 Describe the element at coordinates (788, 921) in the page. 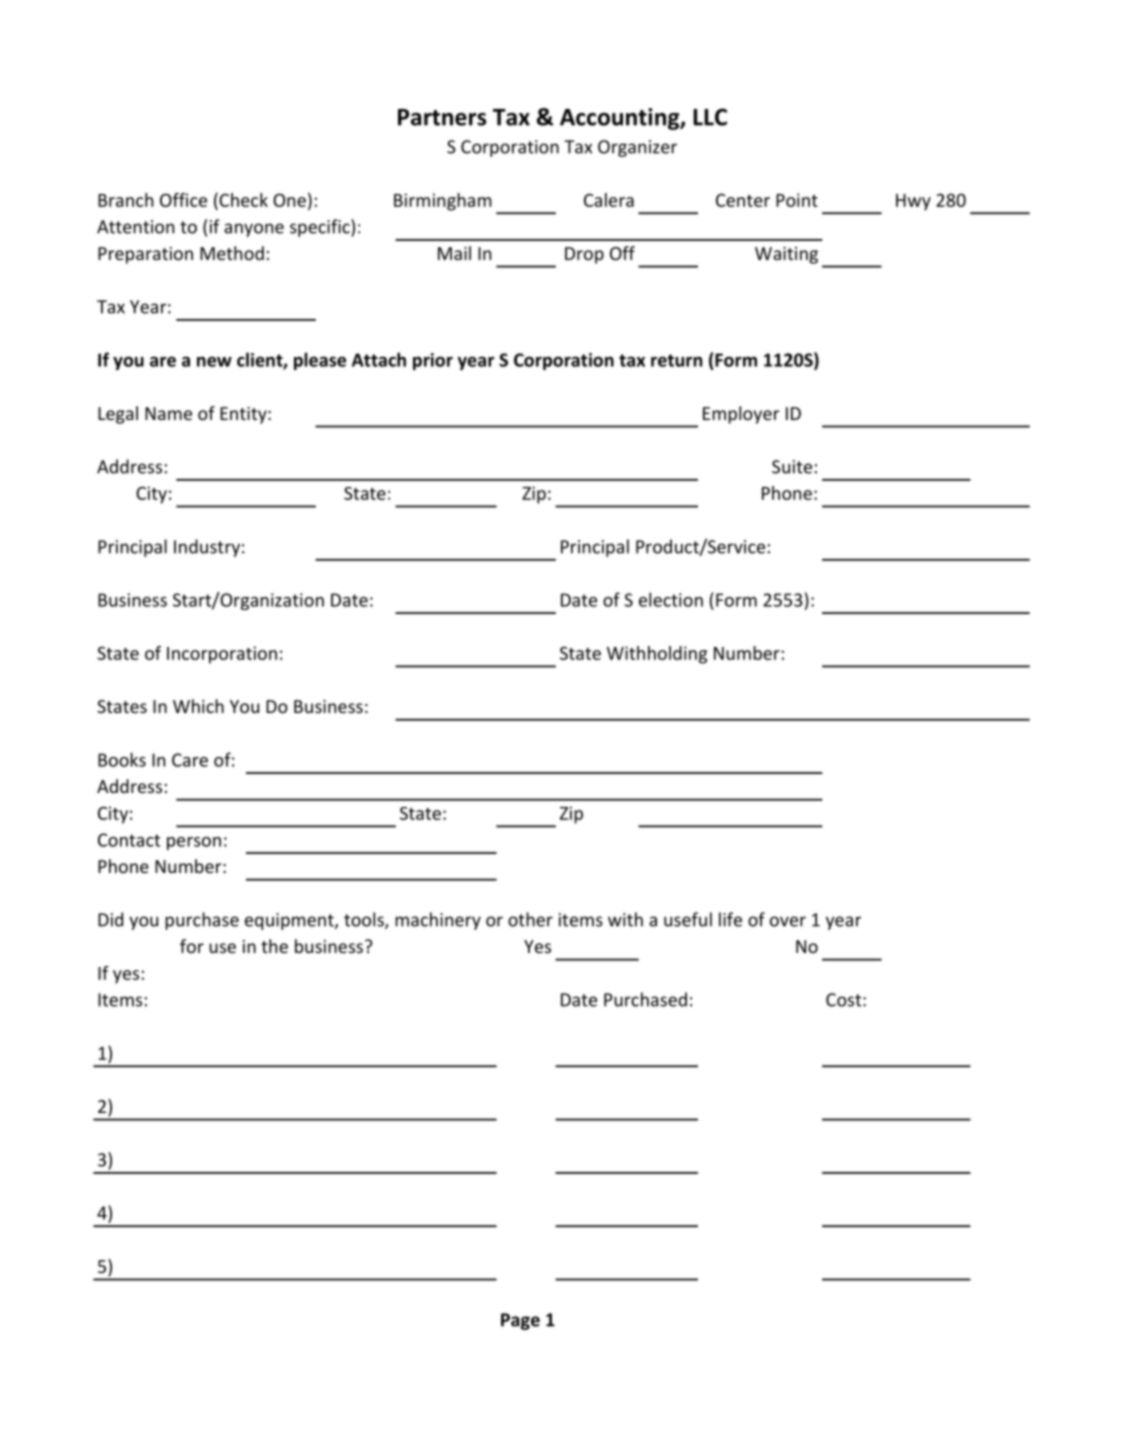

I see `over` at that location.
